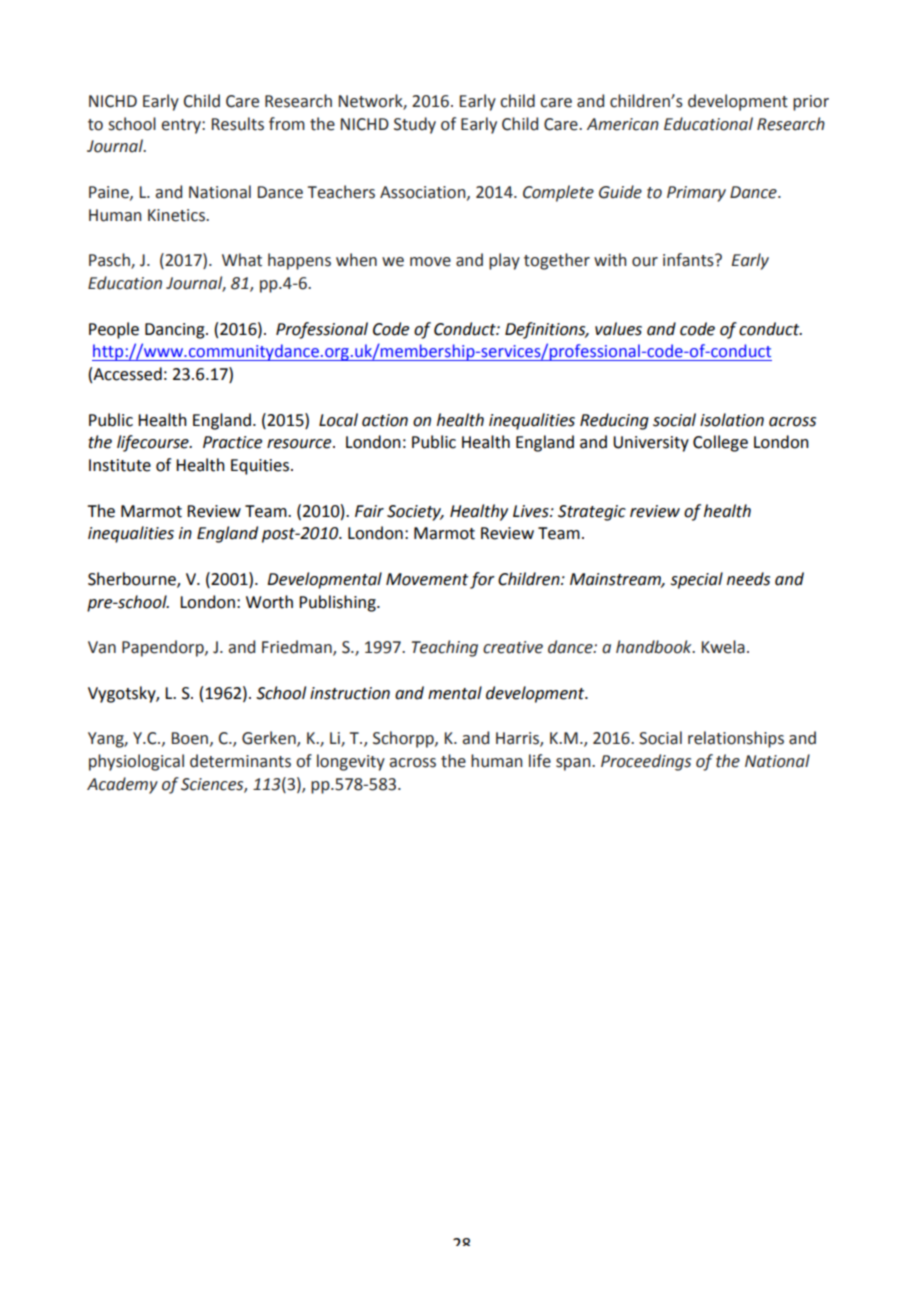  I want to click on for, so click(482, 580).
